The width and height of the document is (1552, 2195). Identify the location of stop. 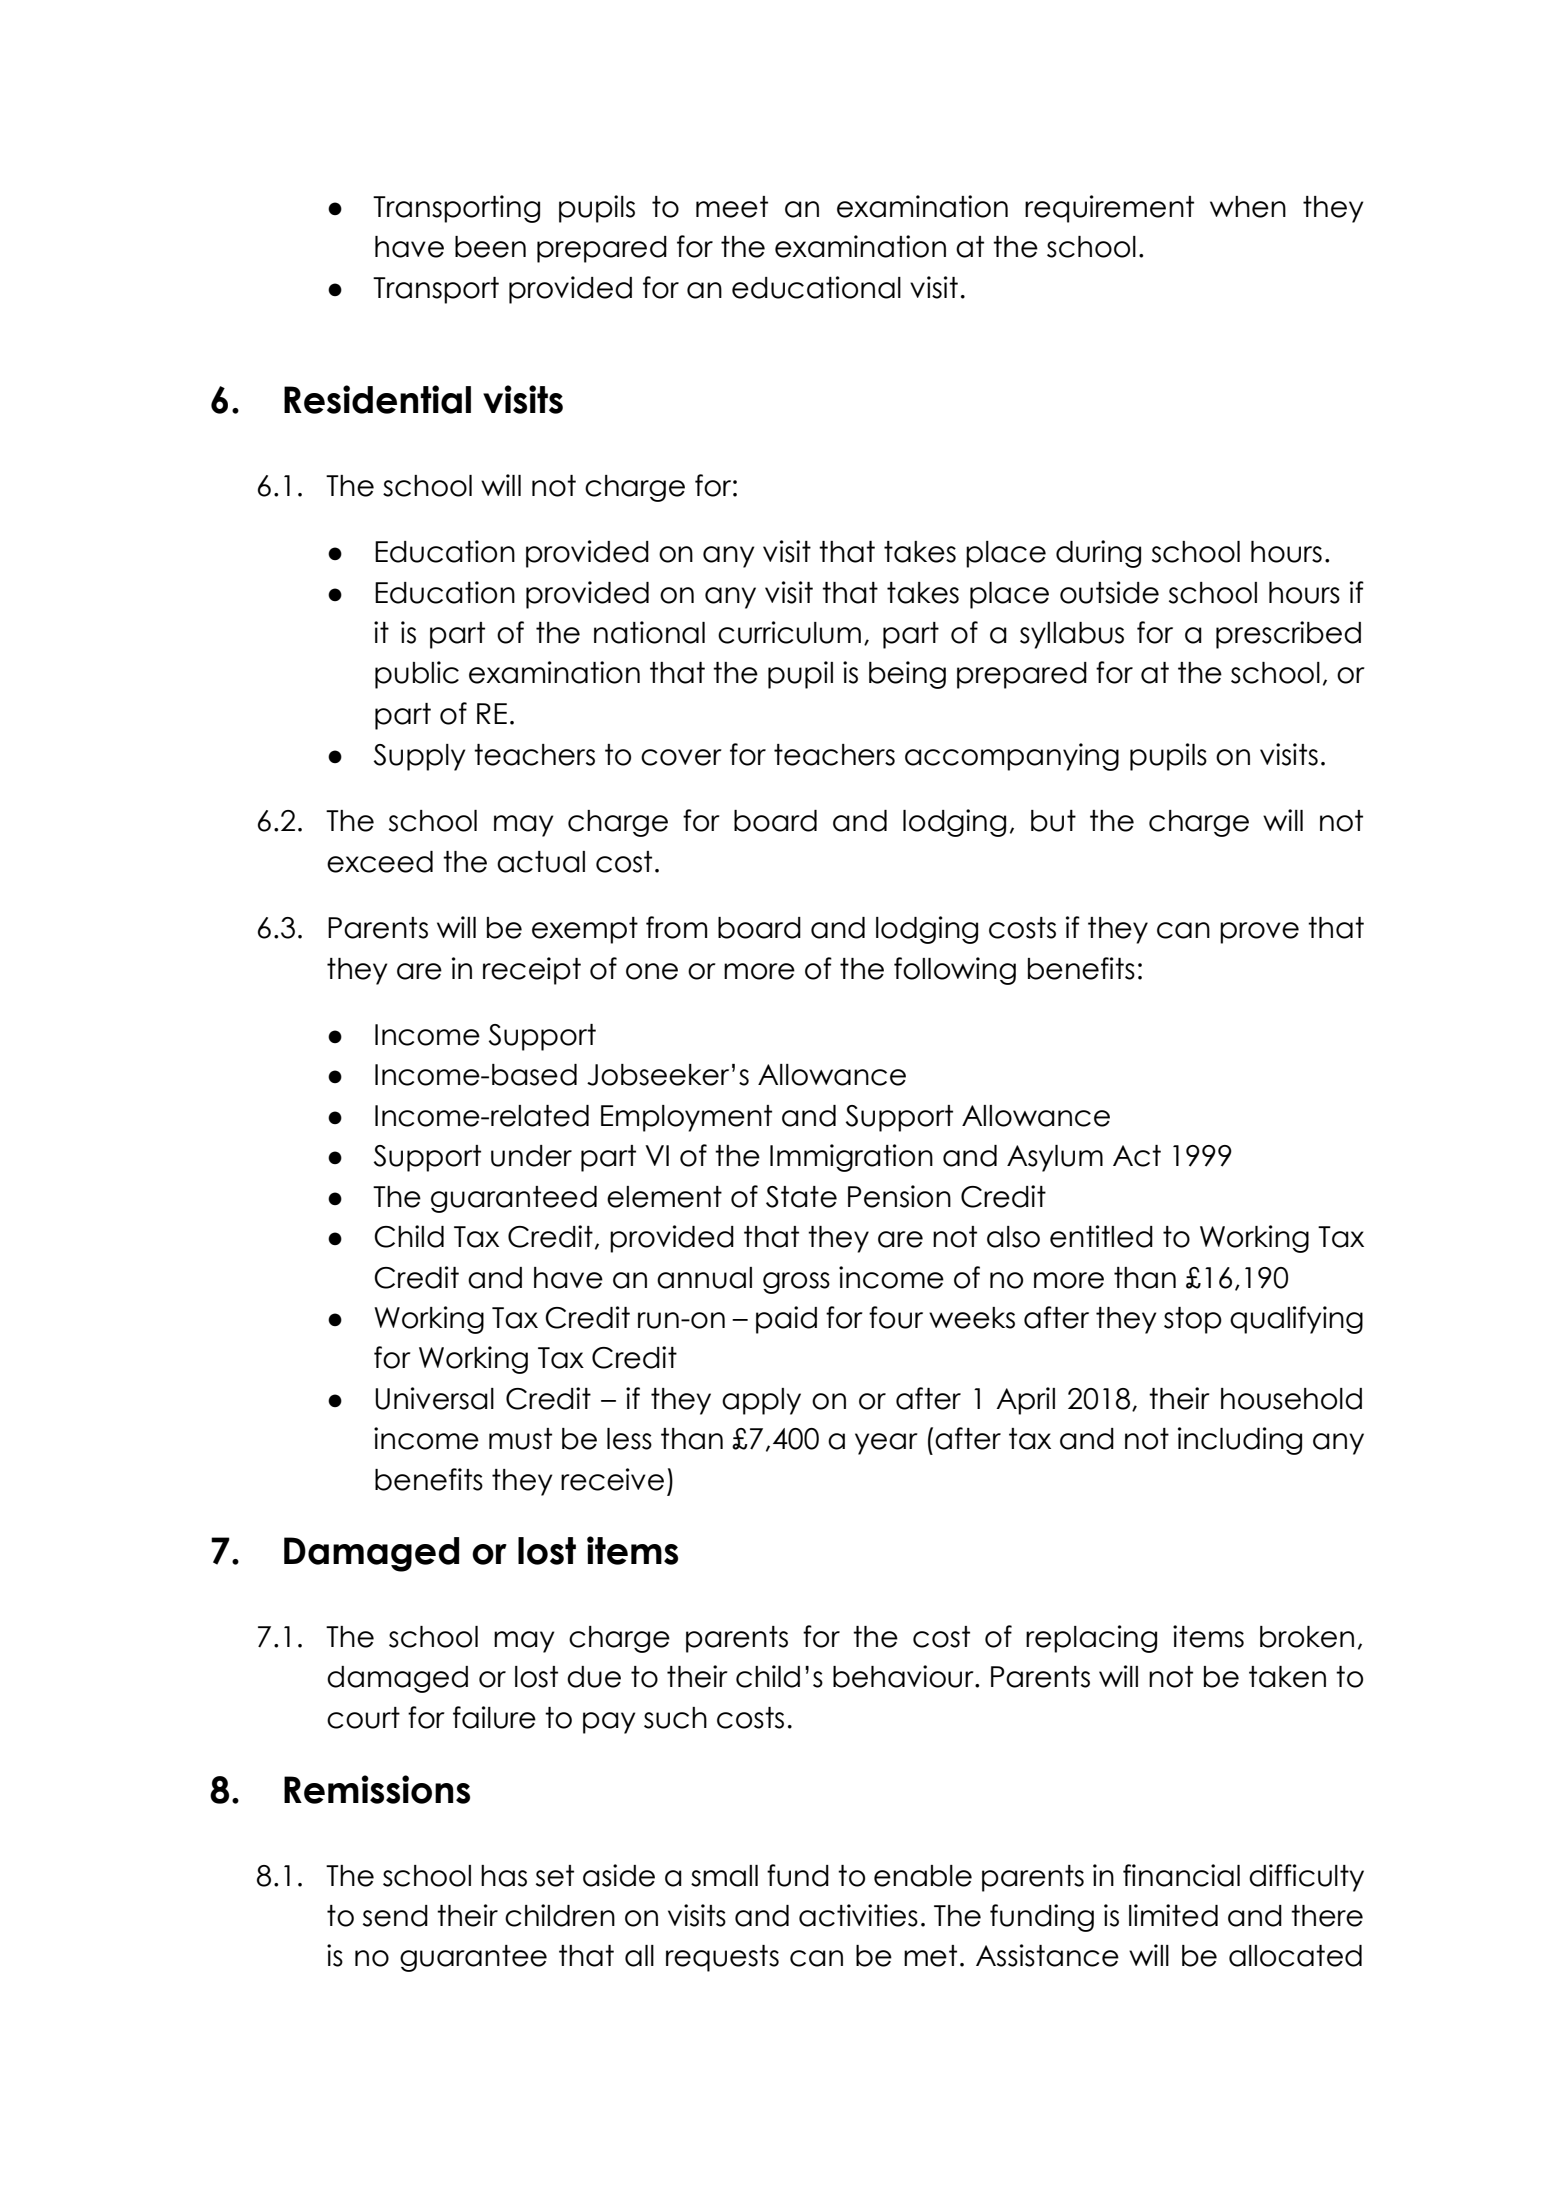
(1193, 1320).
